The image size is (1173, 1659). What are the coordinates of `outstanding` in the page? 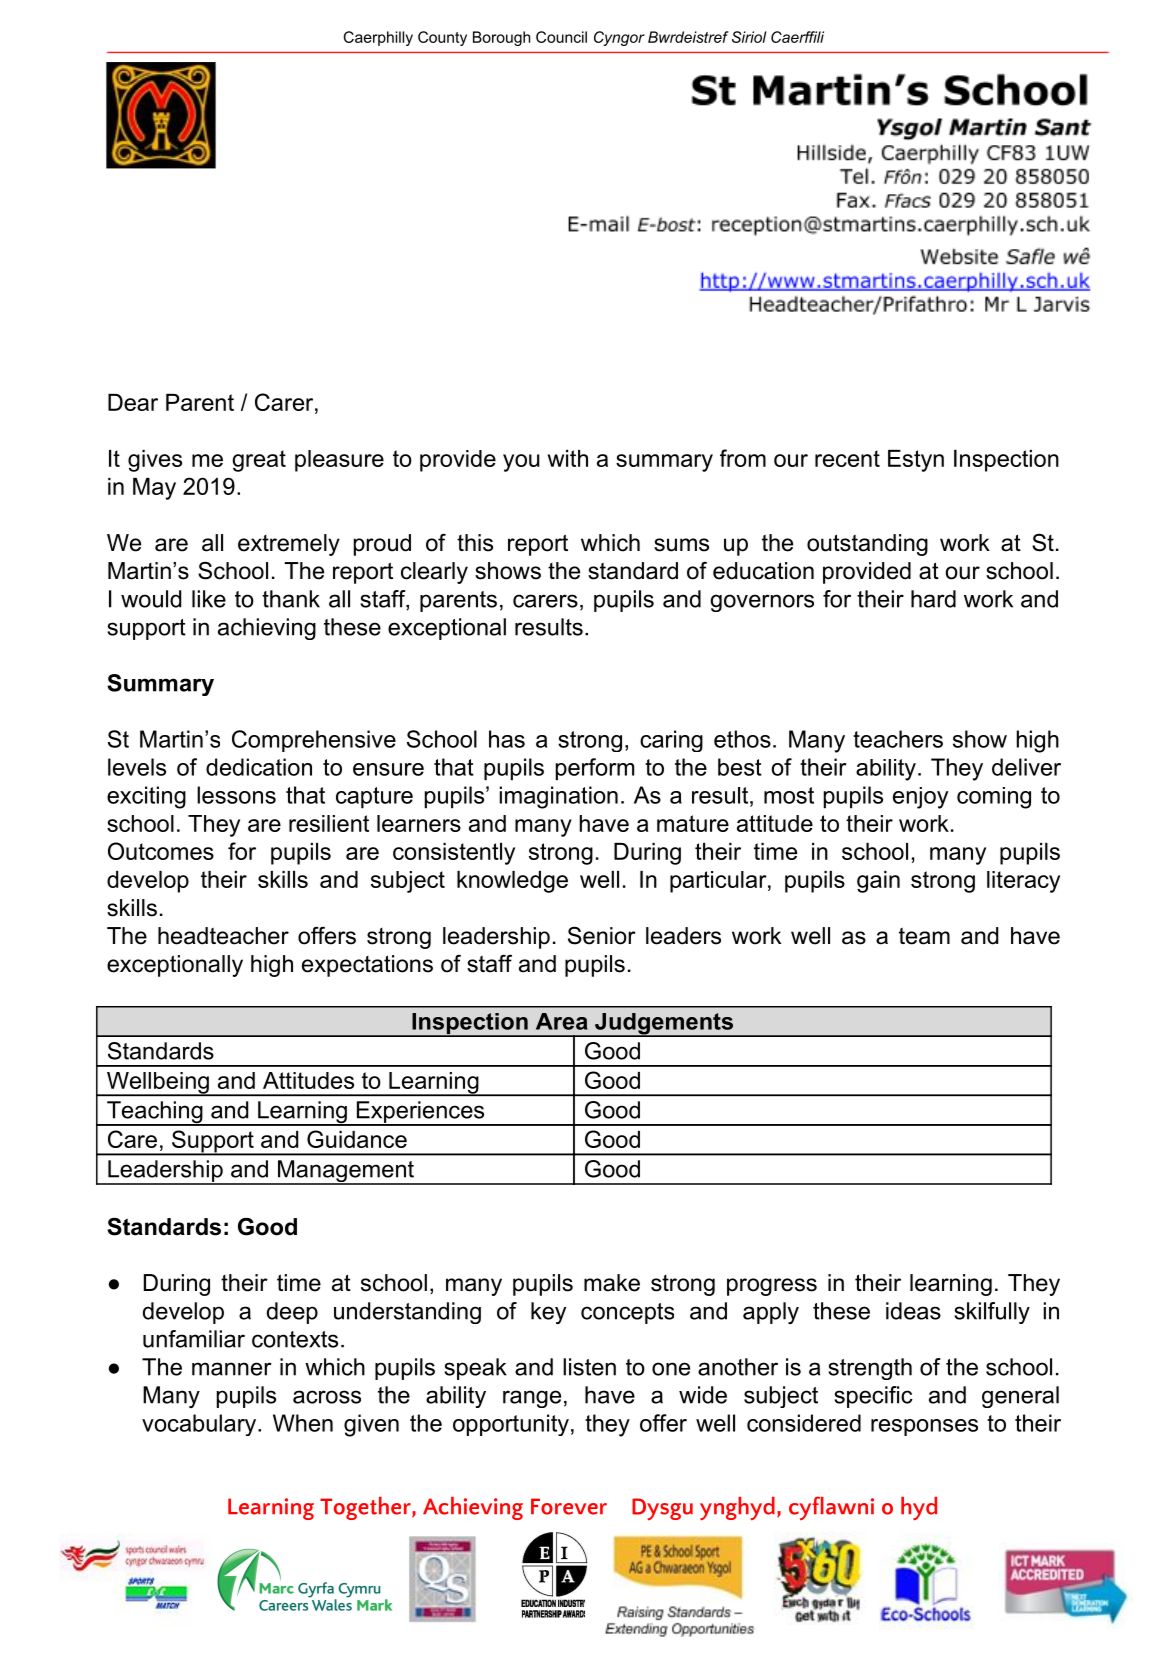 It's located at (867, 545).
